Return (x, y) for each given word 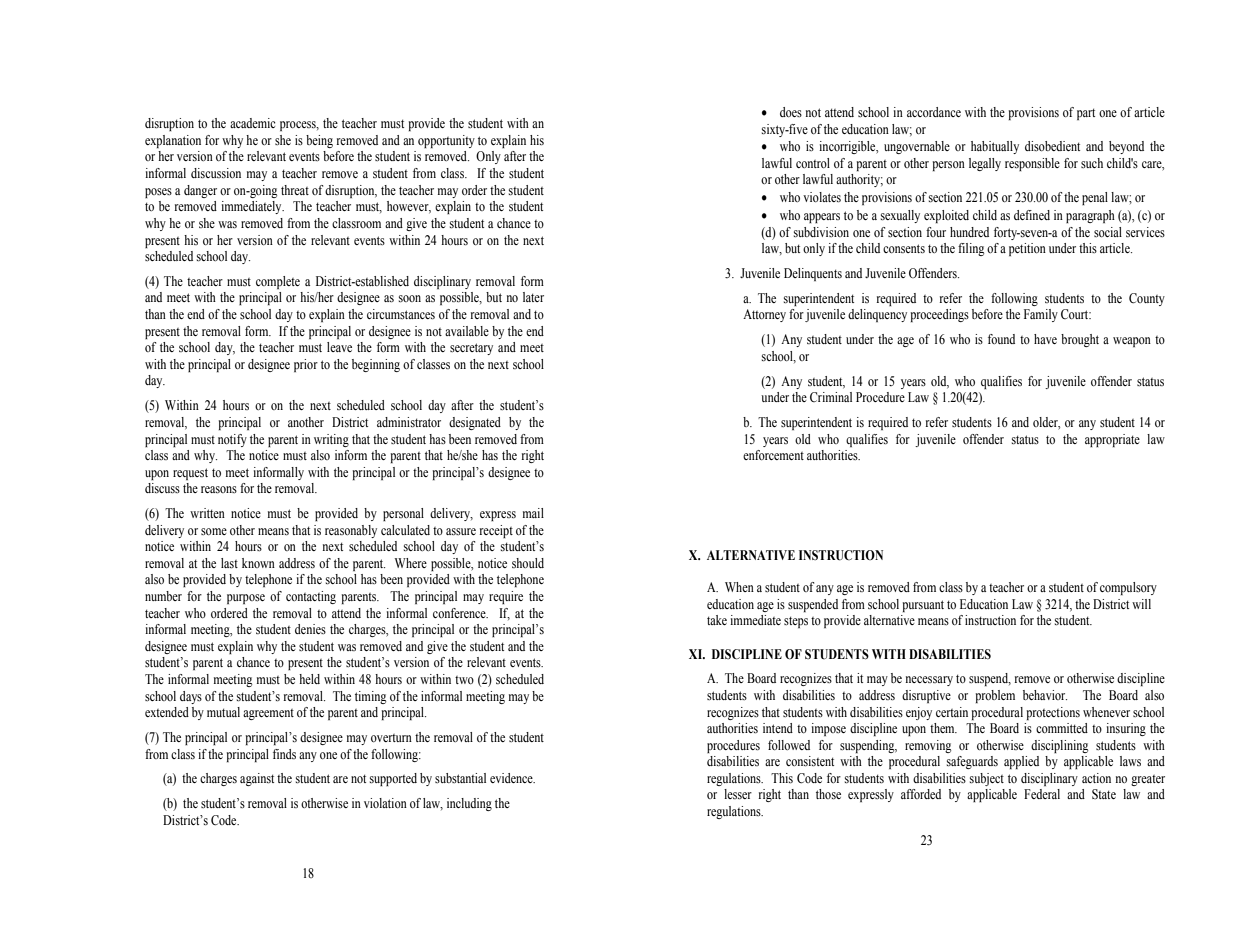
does (791, 112)
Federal (1042, 794)
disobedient (1052, 146)
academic (252, 123)
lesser (738, 794)
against (257, 779)
